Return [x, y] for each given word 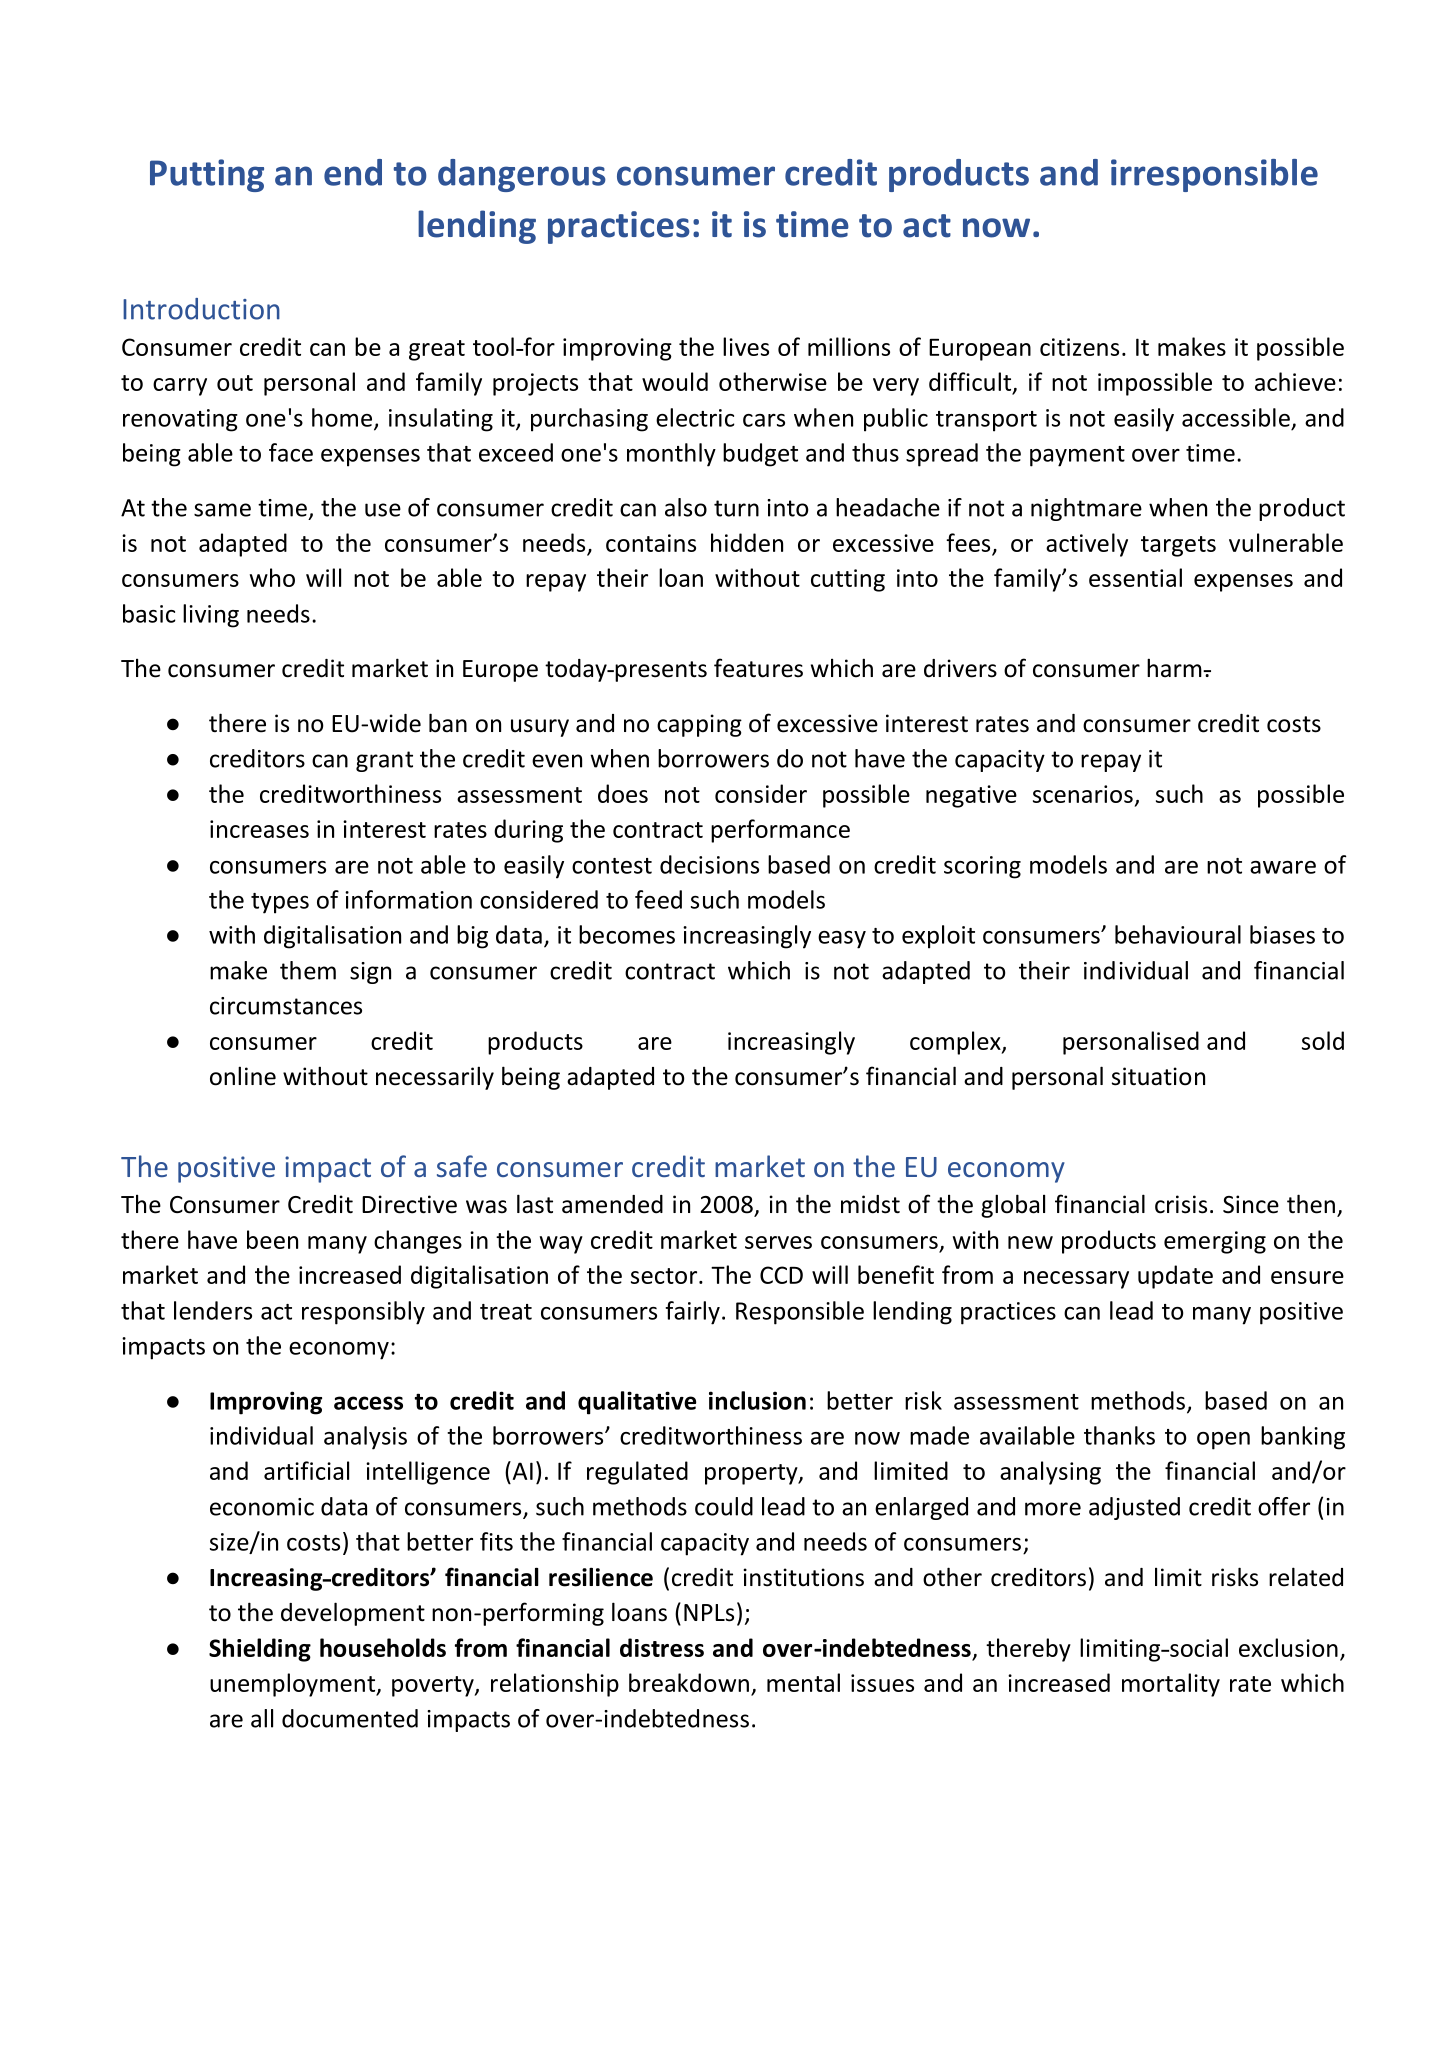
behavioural [1178, 934]
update [1175, 1277]
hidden [747, 542]
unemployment [294, 1685]
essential [1135, 577]
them [308, 970]
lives [746, 346]
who [272, 577]
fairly [692, 1313]
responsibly [363, 1313]
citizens [1079, 347]
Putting [207, 175]
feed [658, 899]
